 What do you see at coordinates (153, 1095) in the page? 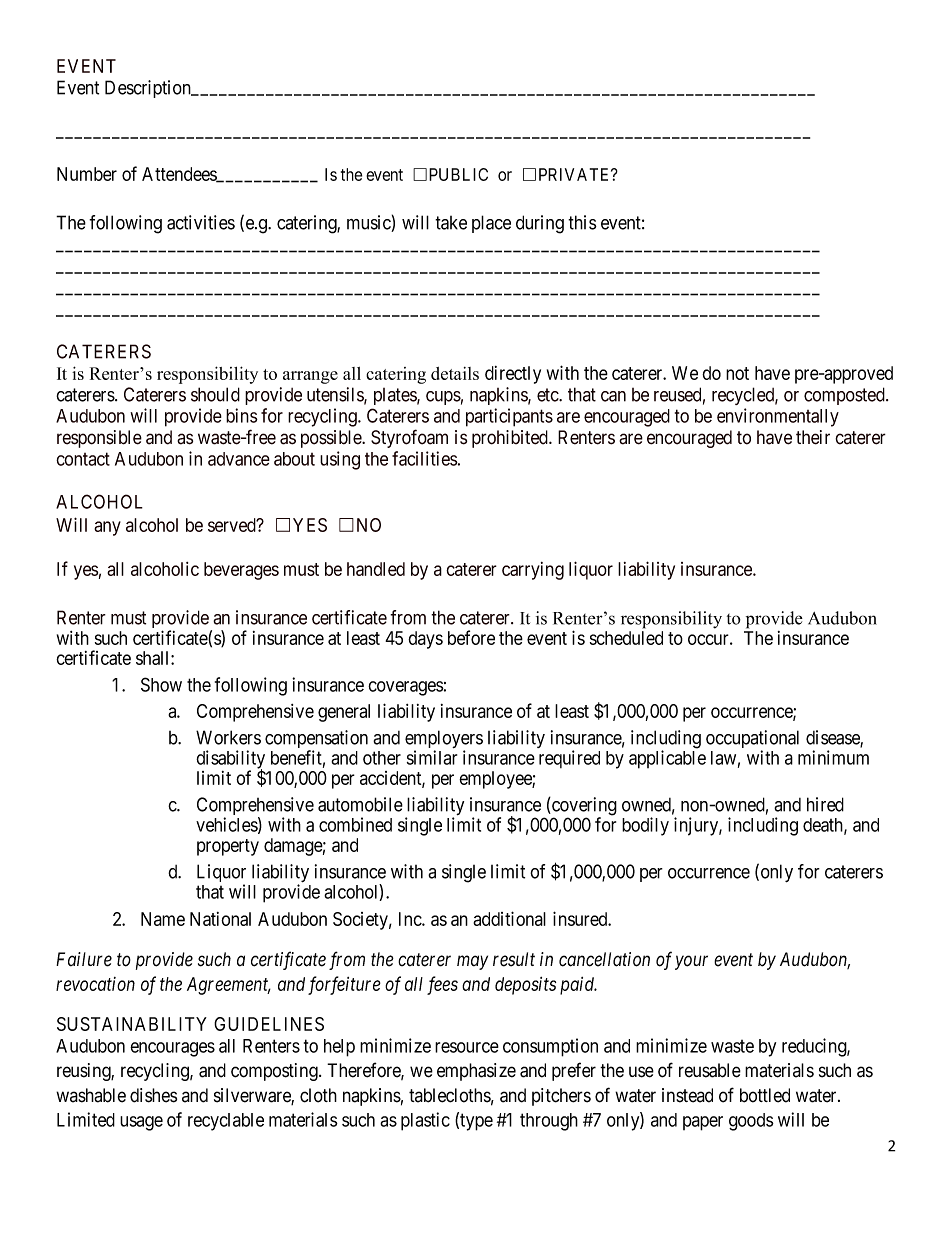
I see `dishes` at bounding box center [153, 1095].
